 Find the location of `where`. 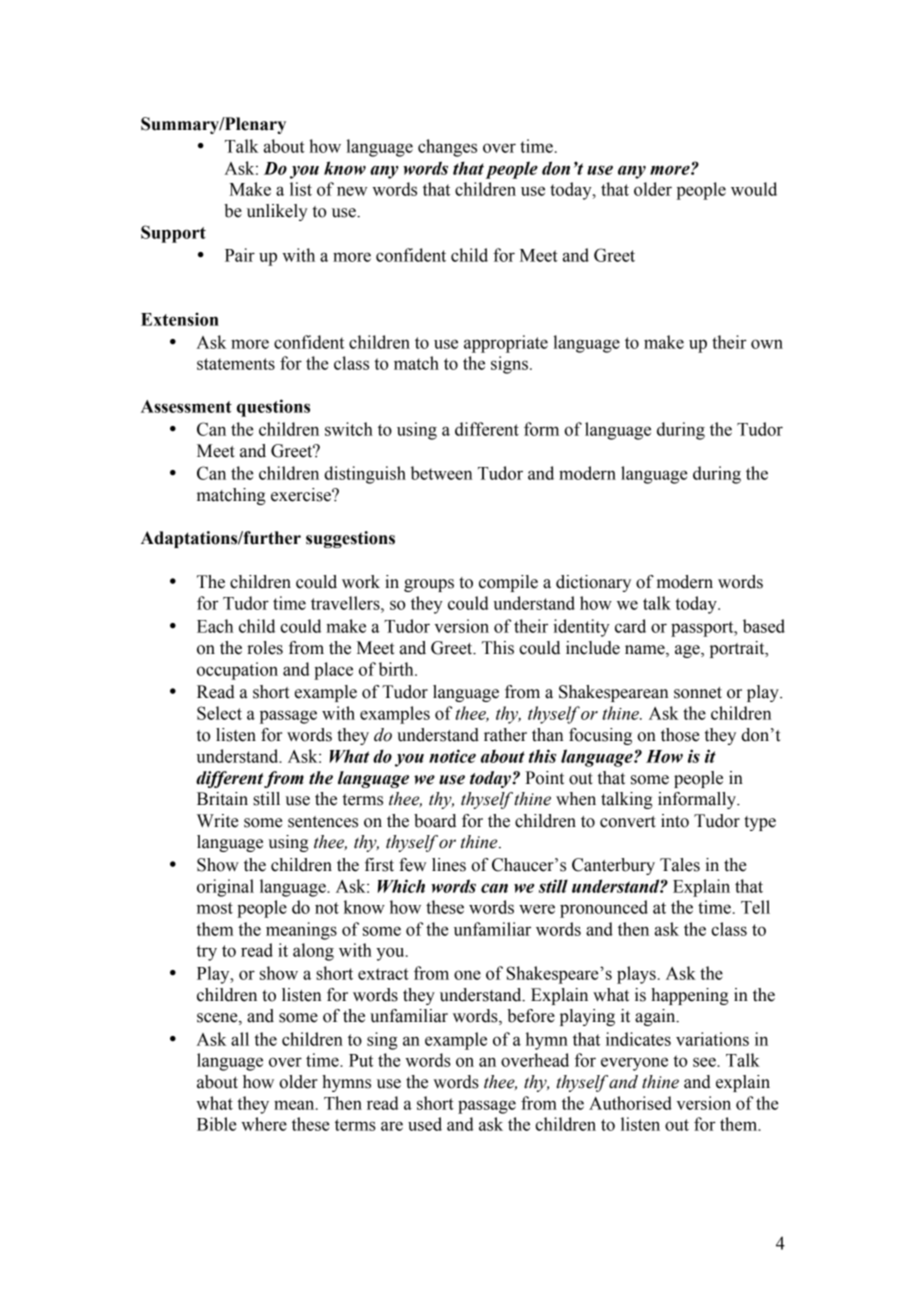

where is located at coordinates (264, 1124).
